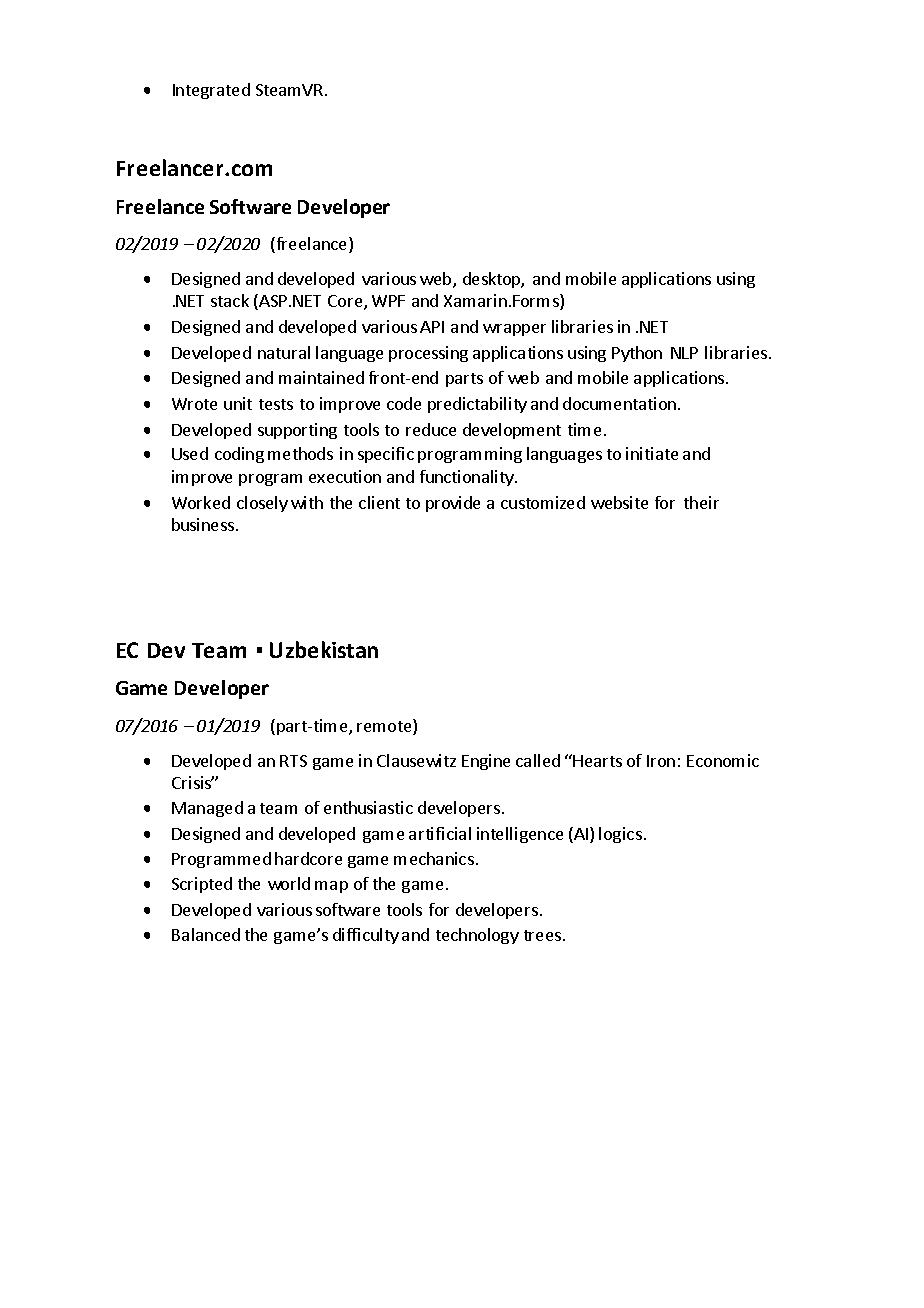 The height and width of the document is (1308, 924). Describe the element at coordinates (620, 835) in the document. I see `logics` at that location.
